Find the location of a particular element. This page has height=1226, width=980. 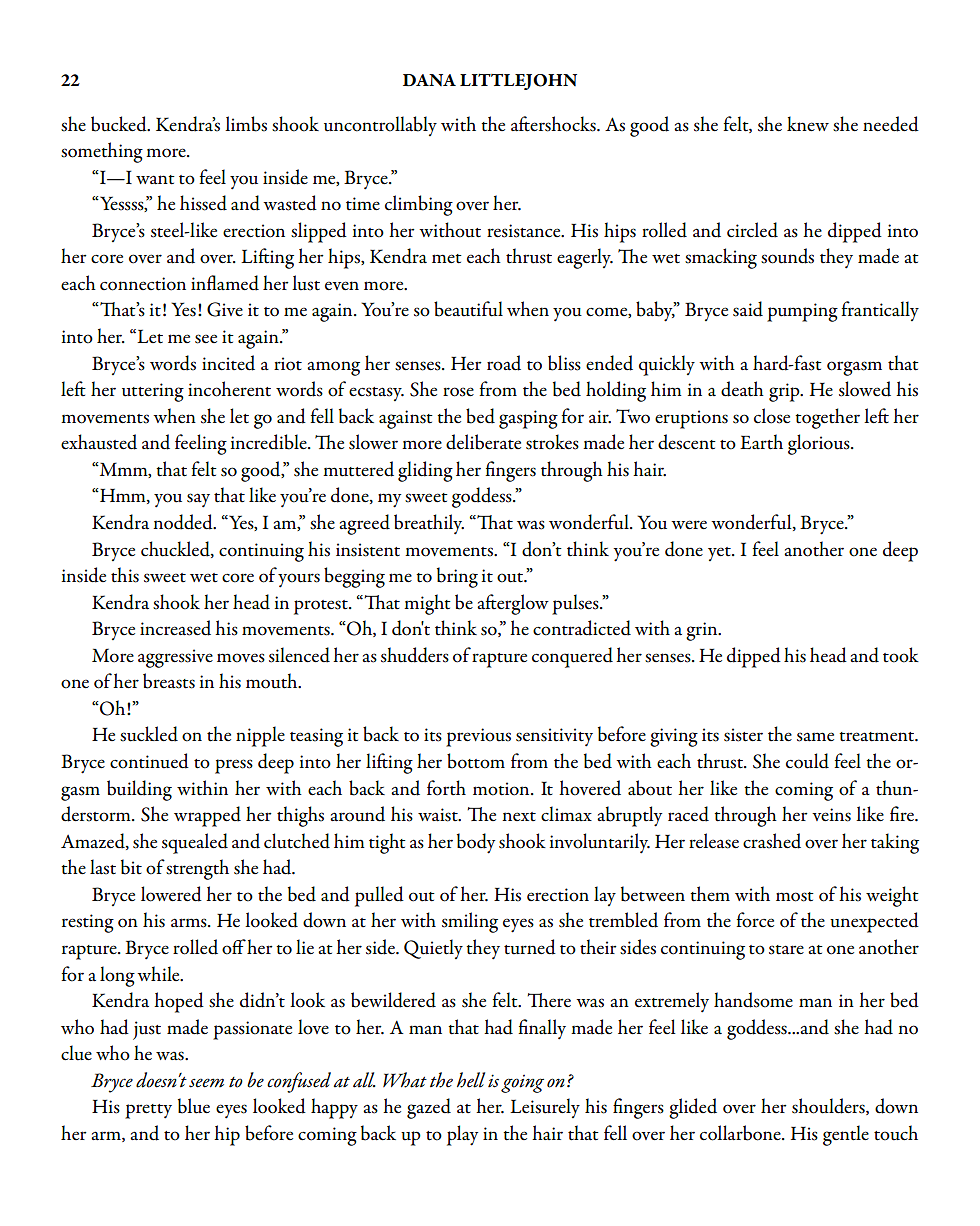

shoulders is located at coordinates (829, 1106).
